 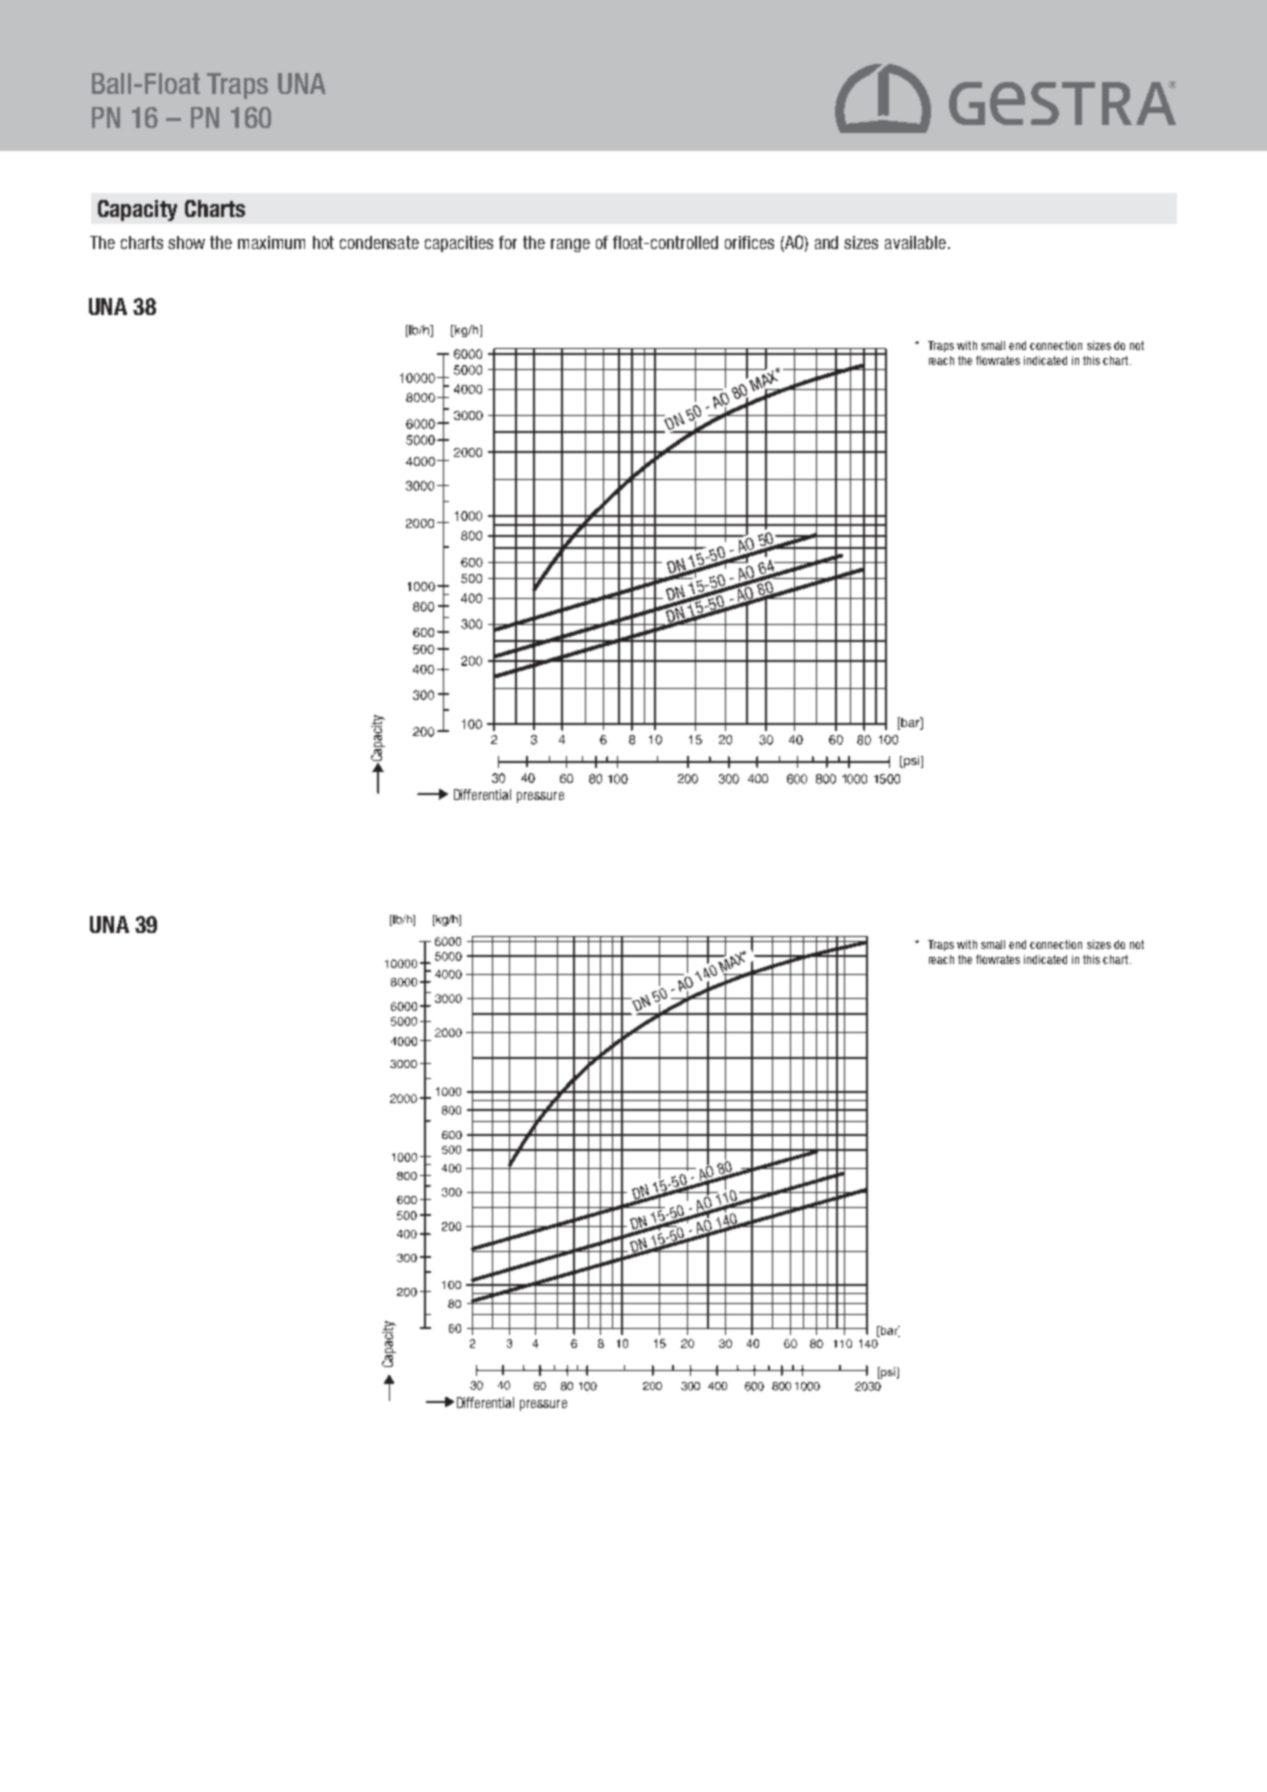 I want to click on and, so click(x=826, y=242).
